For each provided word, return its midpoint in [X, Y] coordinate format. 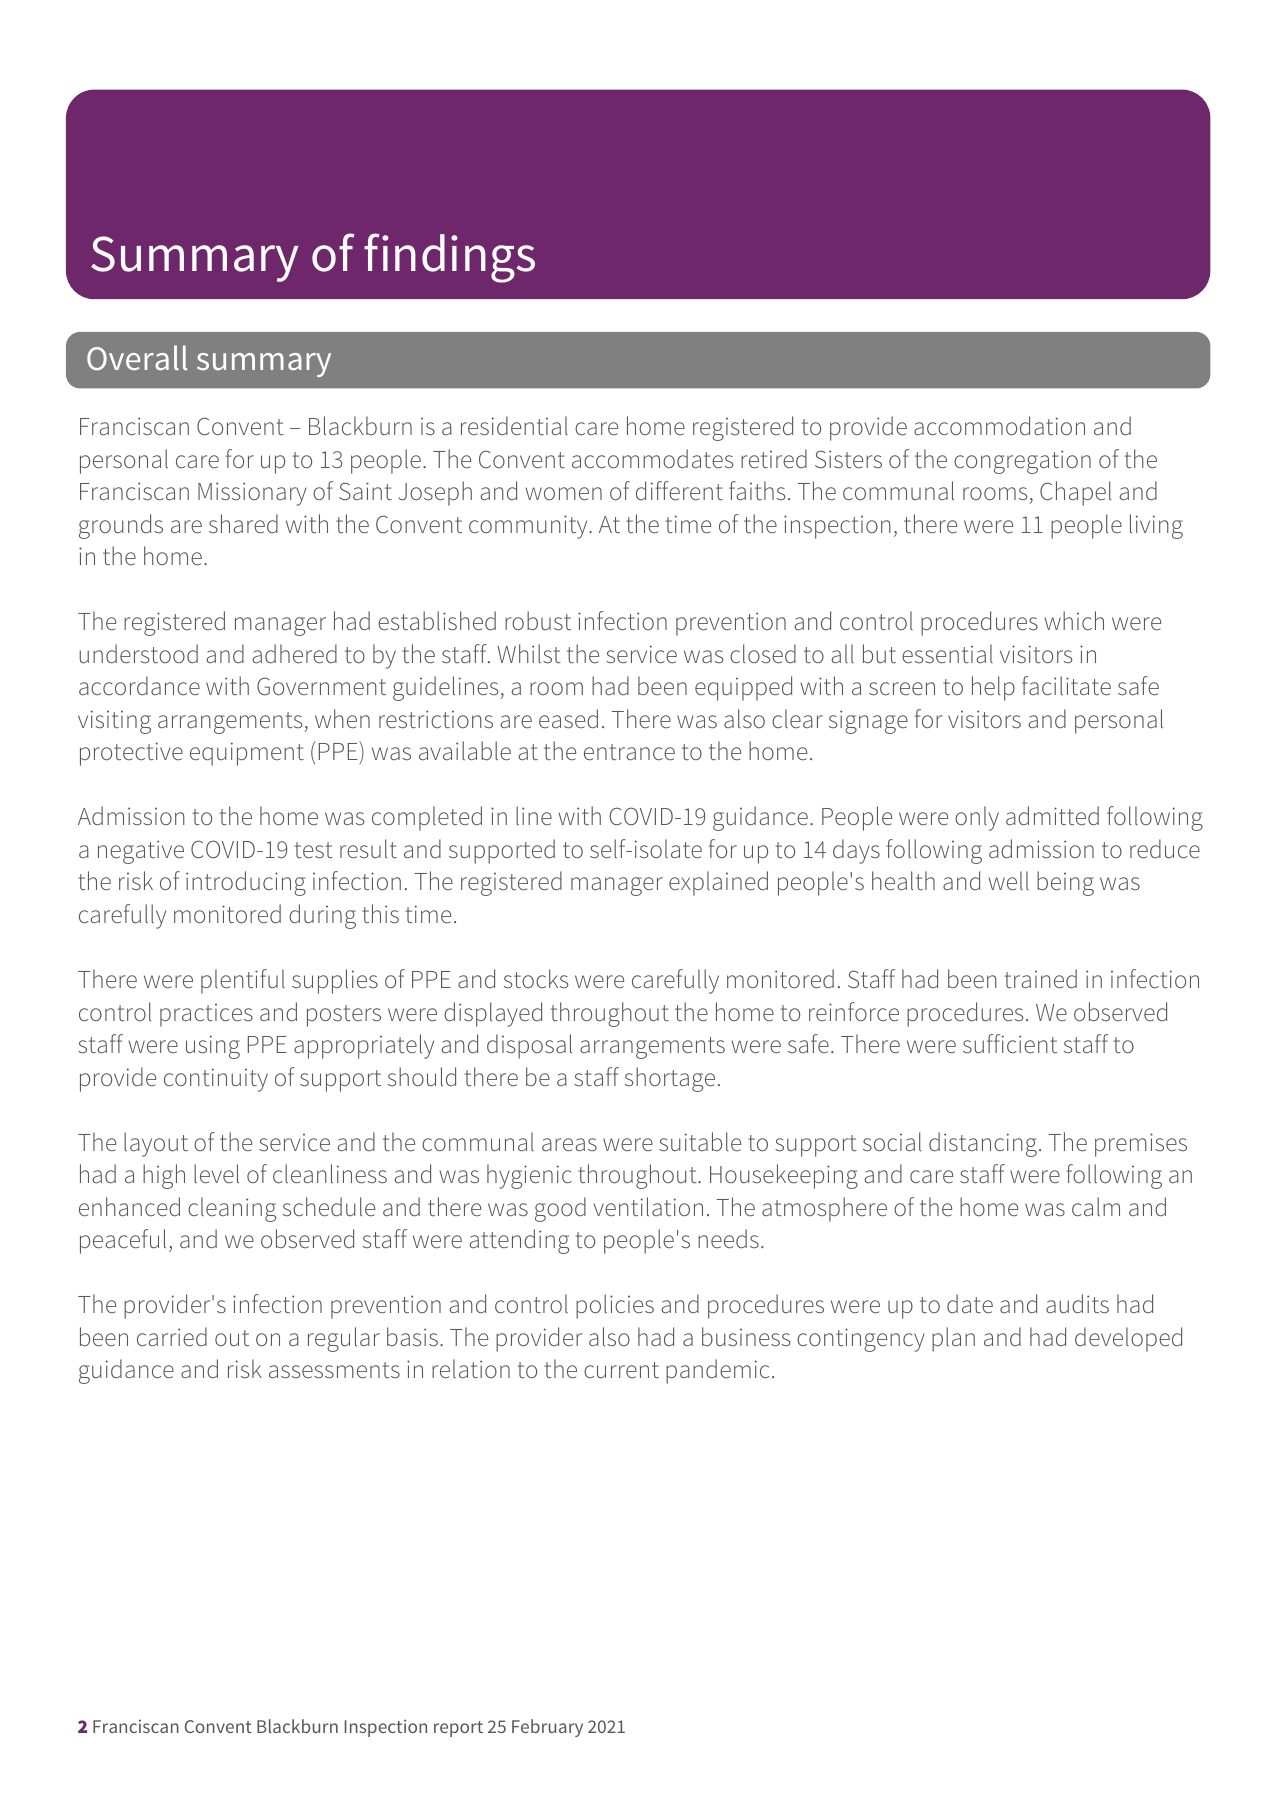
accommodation [999, 425]
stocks [536, 978]
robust [538, 621]
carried [172, 1336]
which [1074, 620]
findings [449, 258]
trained [1040, 978]
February [547, 1728]
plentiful [243, 981]
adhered [295, 653]
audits [1077, 1303]
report [458, 1729]
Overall [137, 357]
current [621, 1370]
